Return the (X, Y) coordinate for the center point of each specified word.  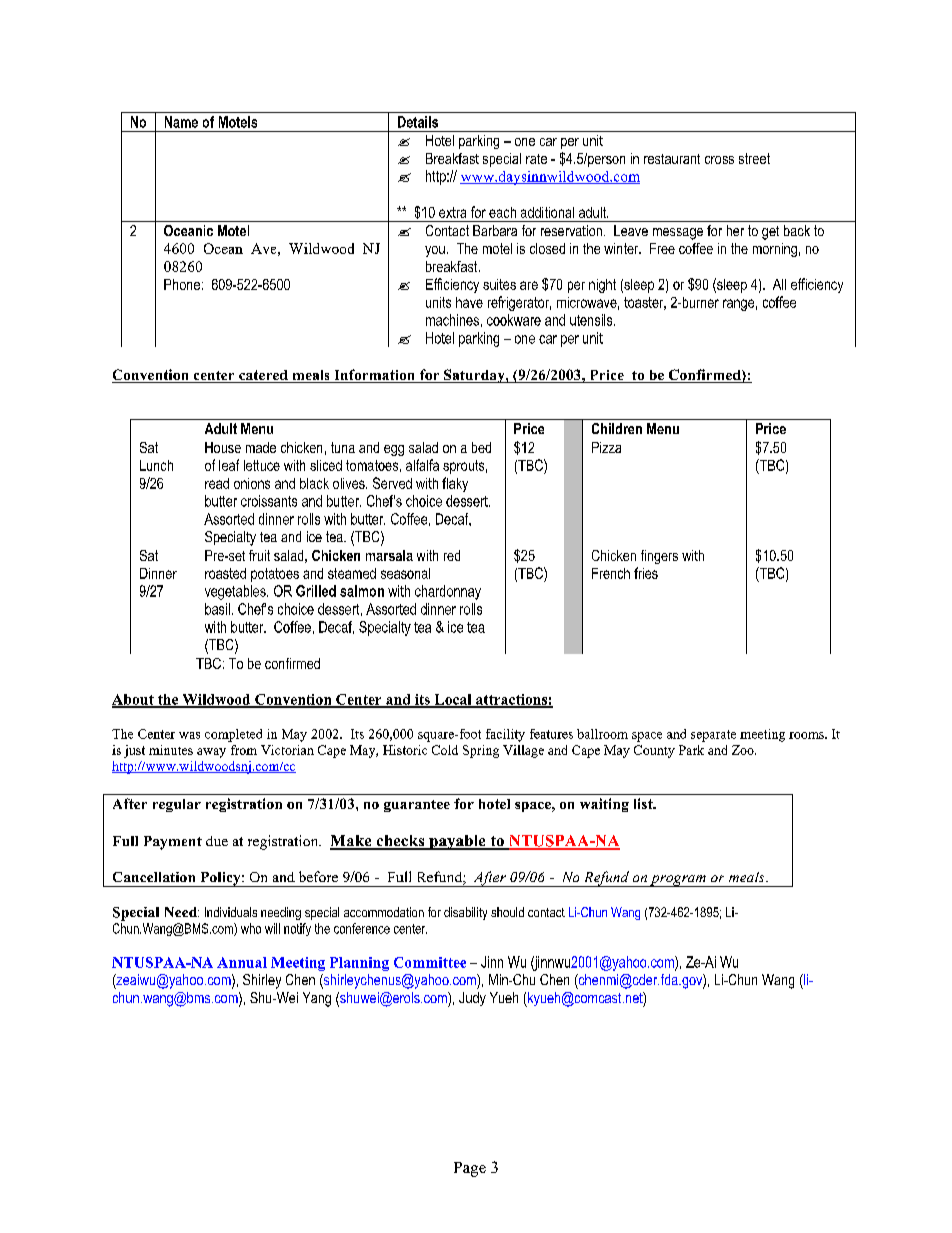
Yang (317, 999)
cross (719, 160)
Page (470, 1169)
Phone (182, 284)
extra (452, 212)
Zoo (744, 750)
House (223, 447)
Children (617, 428)
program (678, 881)
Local (453, 700)
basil (217, 609)
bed (481, 447)
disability (465, 913)
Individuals (231, 912)
